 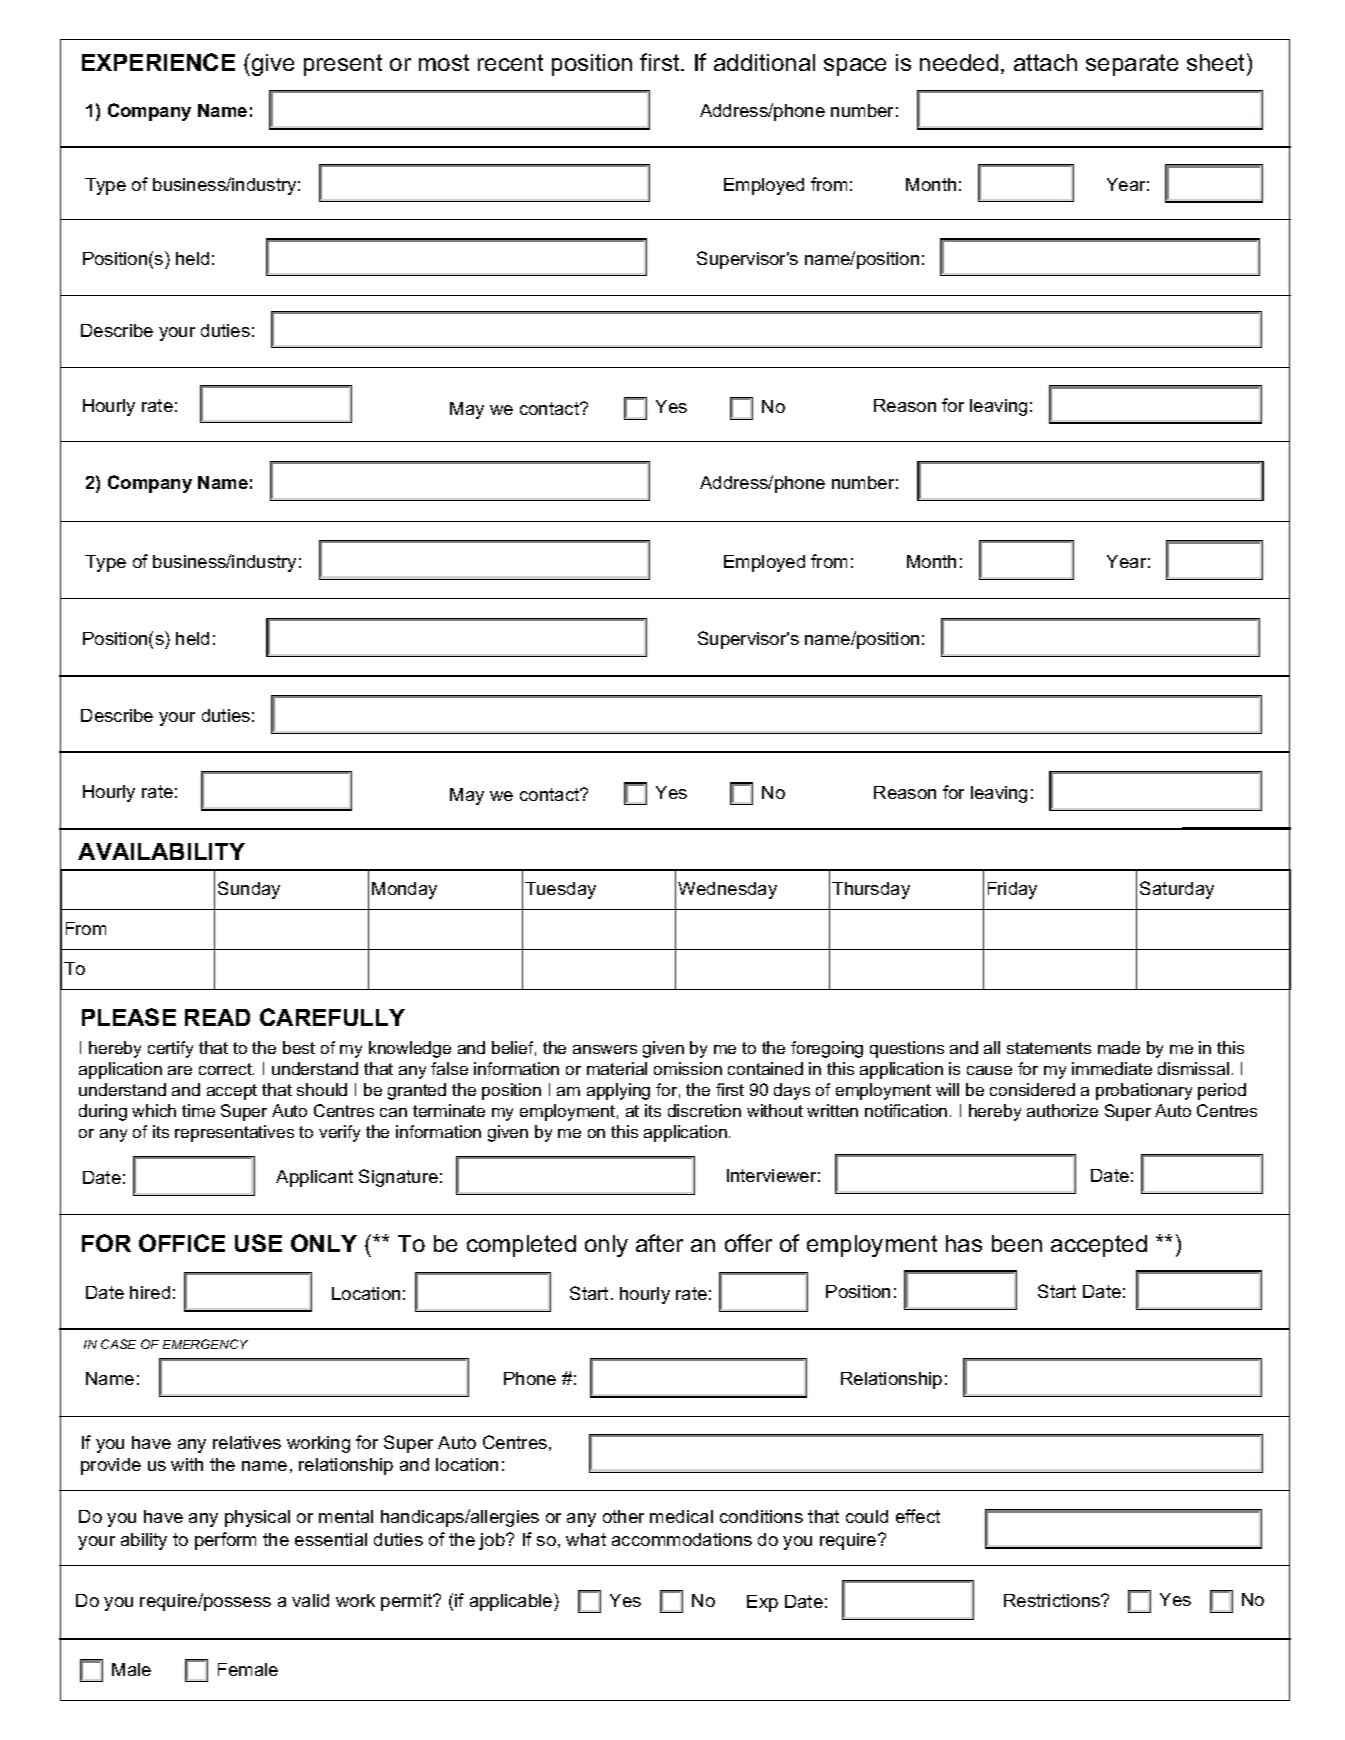 I want to click on attach, so click(x=1045, y=62).
